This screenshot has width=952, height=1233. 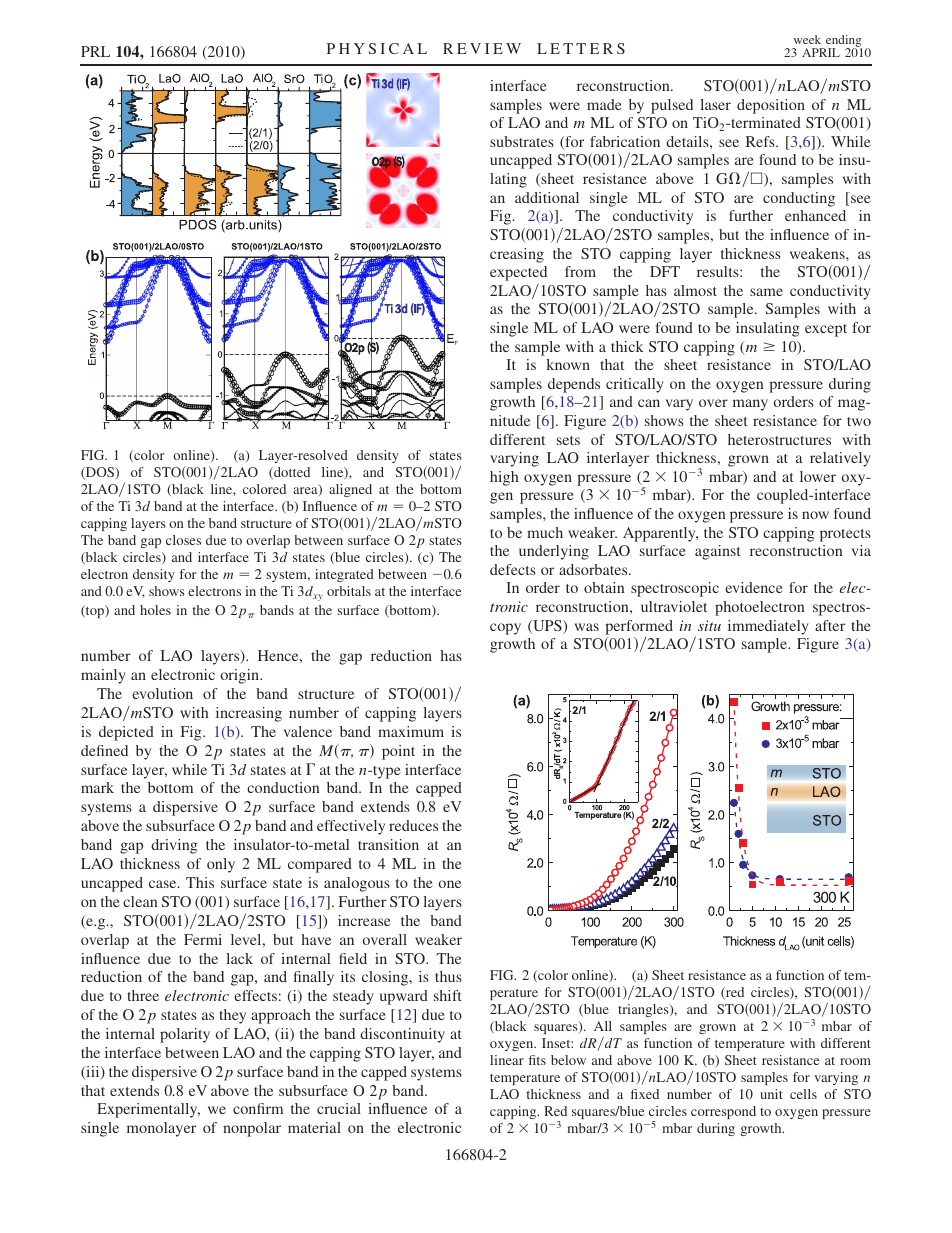 I want to click on closes, so click(x=183, y=540).
